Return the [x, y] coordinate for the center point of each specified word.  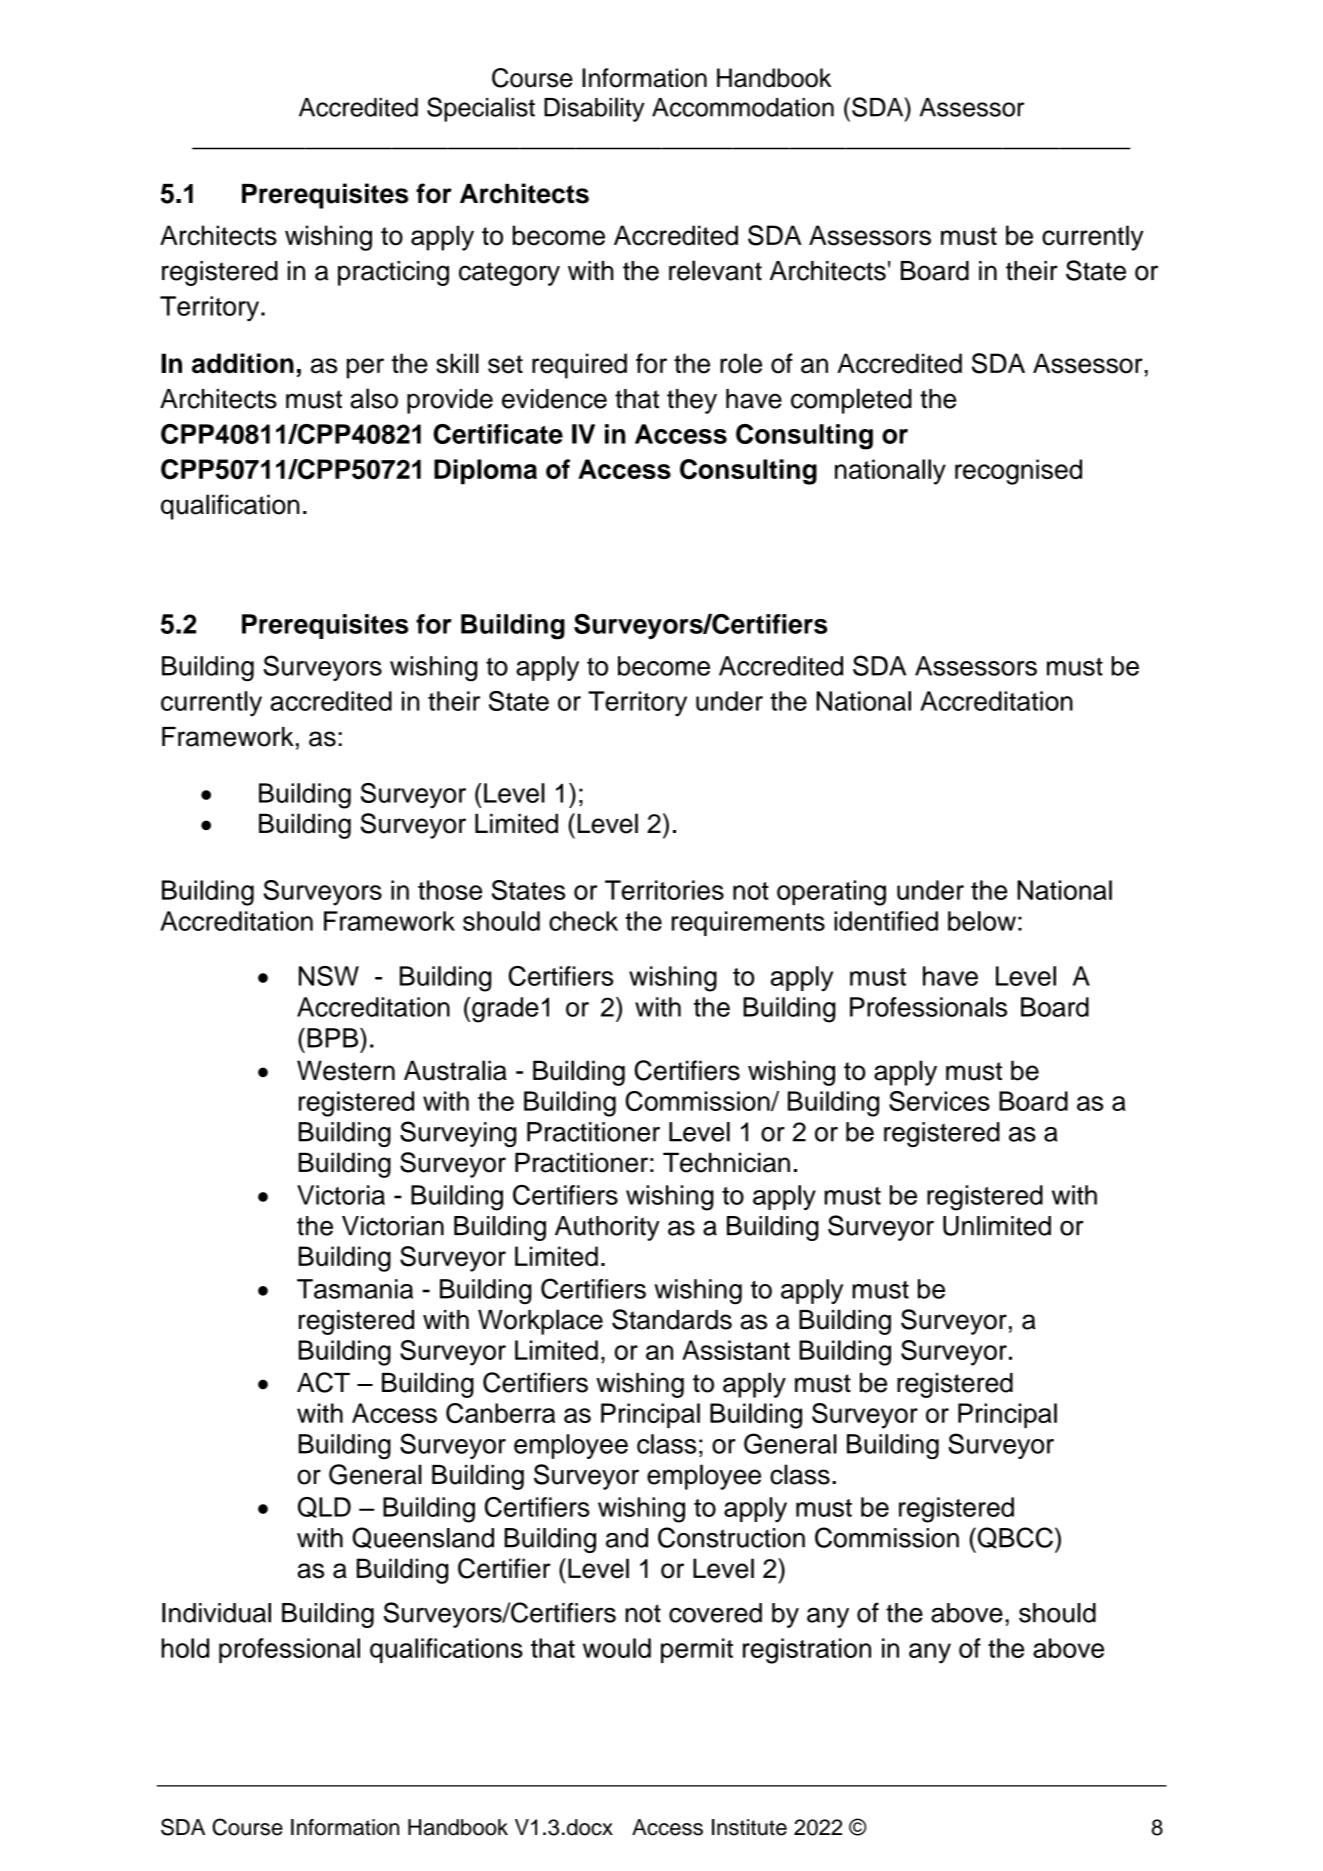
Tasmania [355, 1289]
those [450, 890]
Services [939, 1101]
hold [185, 1648]
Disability [594, 109]
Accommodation [743, 107]
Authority [607, 1228]
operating [831, 893]
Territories [664, 890]
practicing [393, 273]
